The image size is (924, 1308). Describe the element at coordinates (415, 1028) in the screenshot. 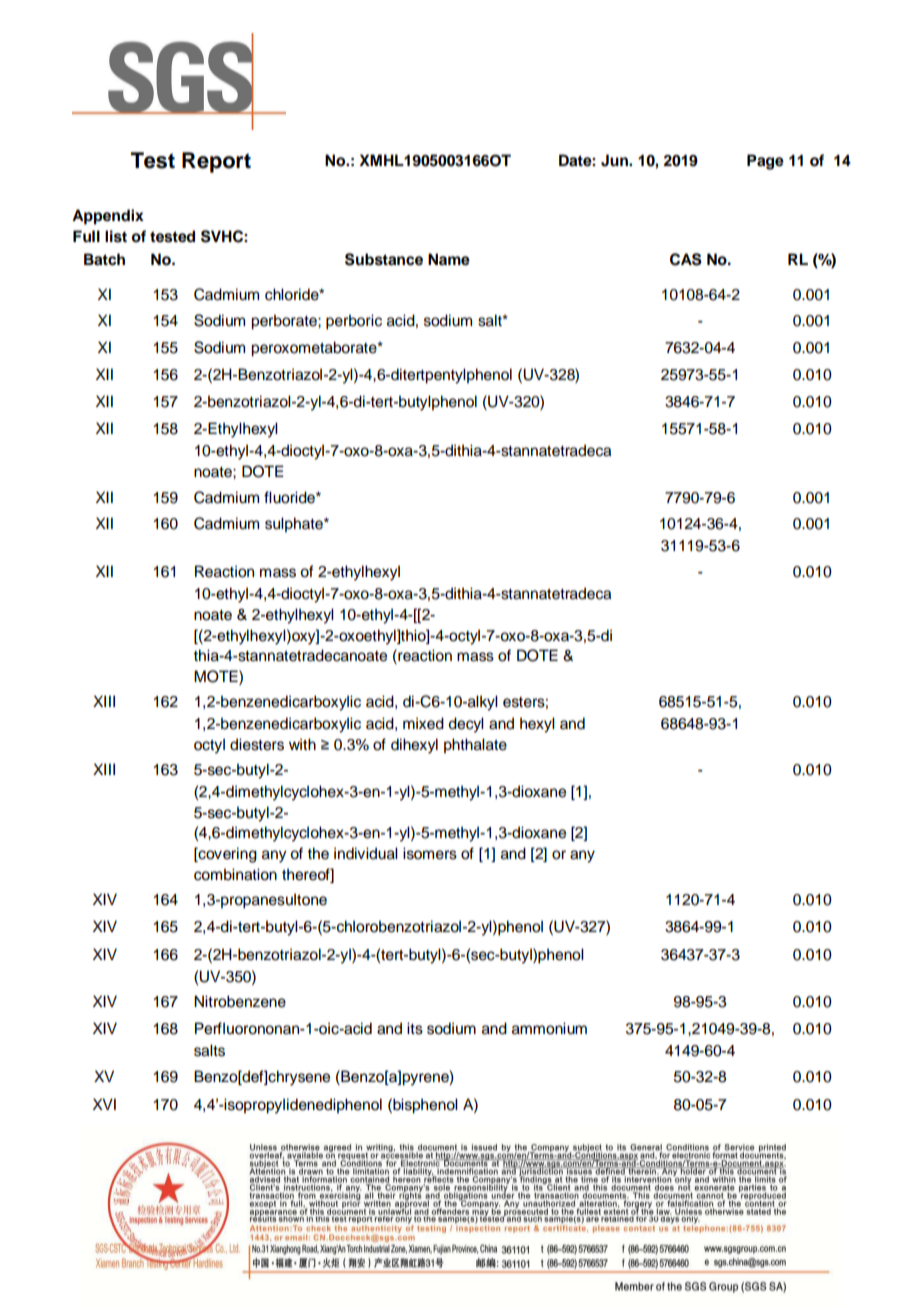

I see `its` at that location.
